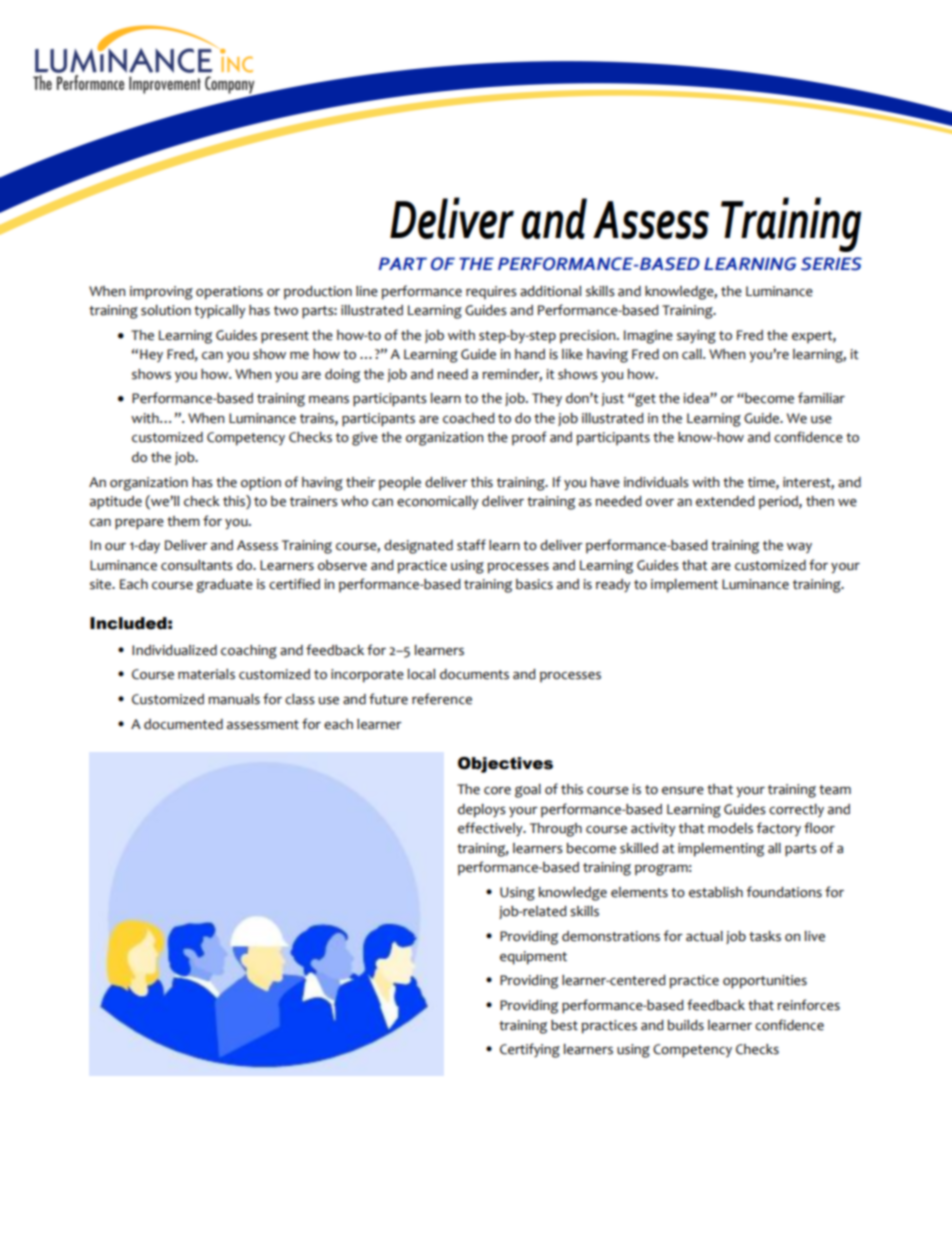 The width and height of the page is (952, 1233). What do you see at coordinates (831, 264) in the page?
I see `SERIES` at bounding box center [831, 264].
